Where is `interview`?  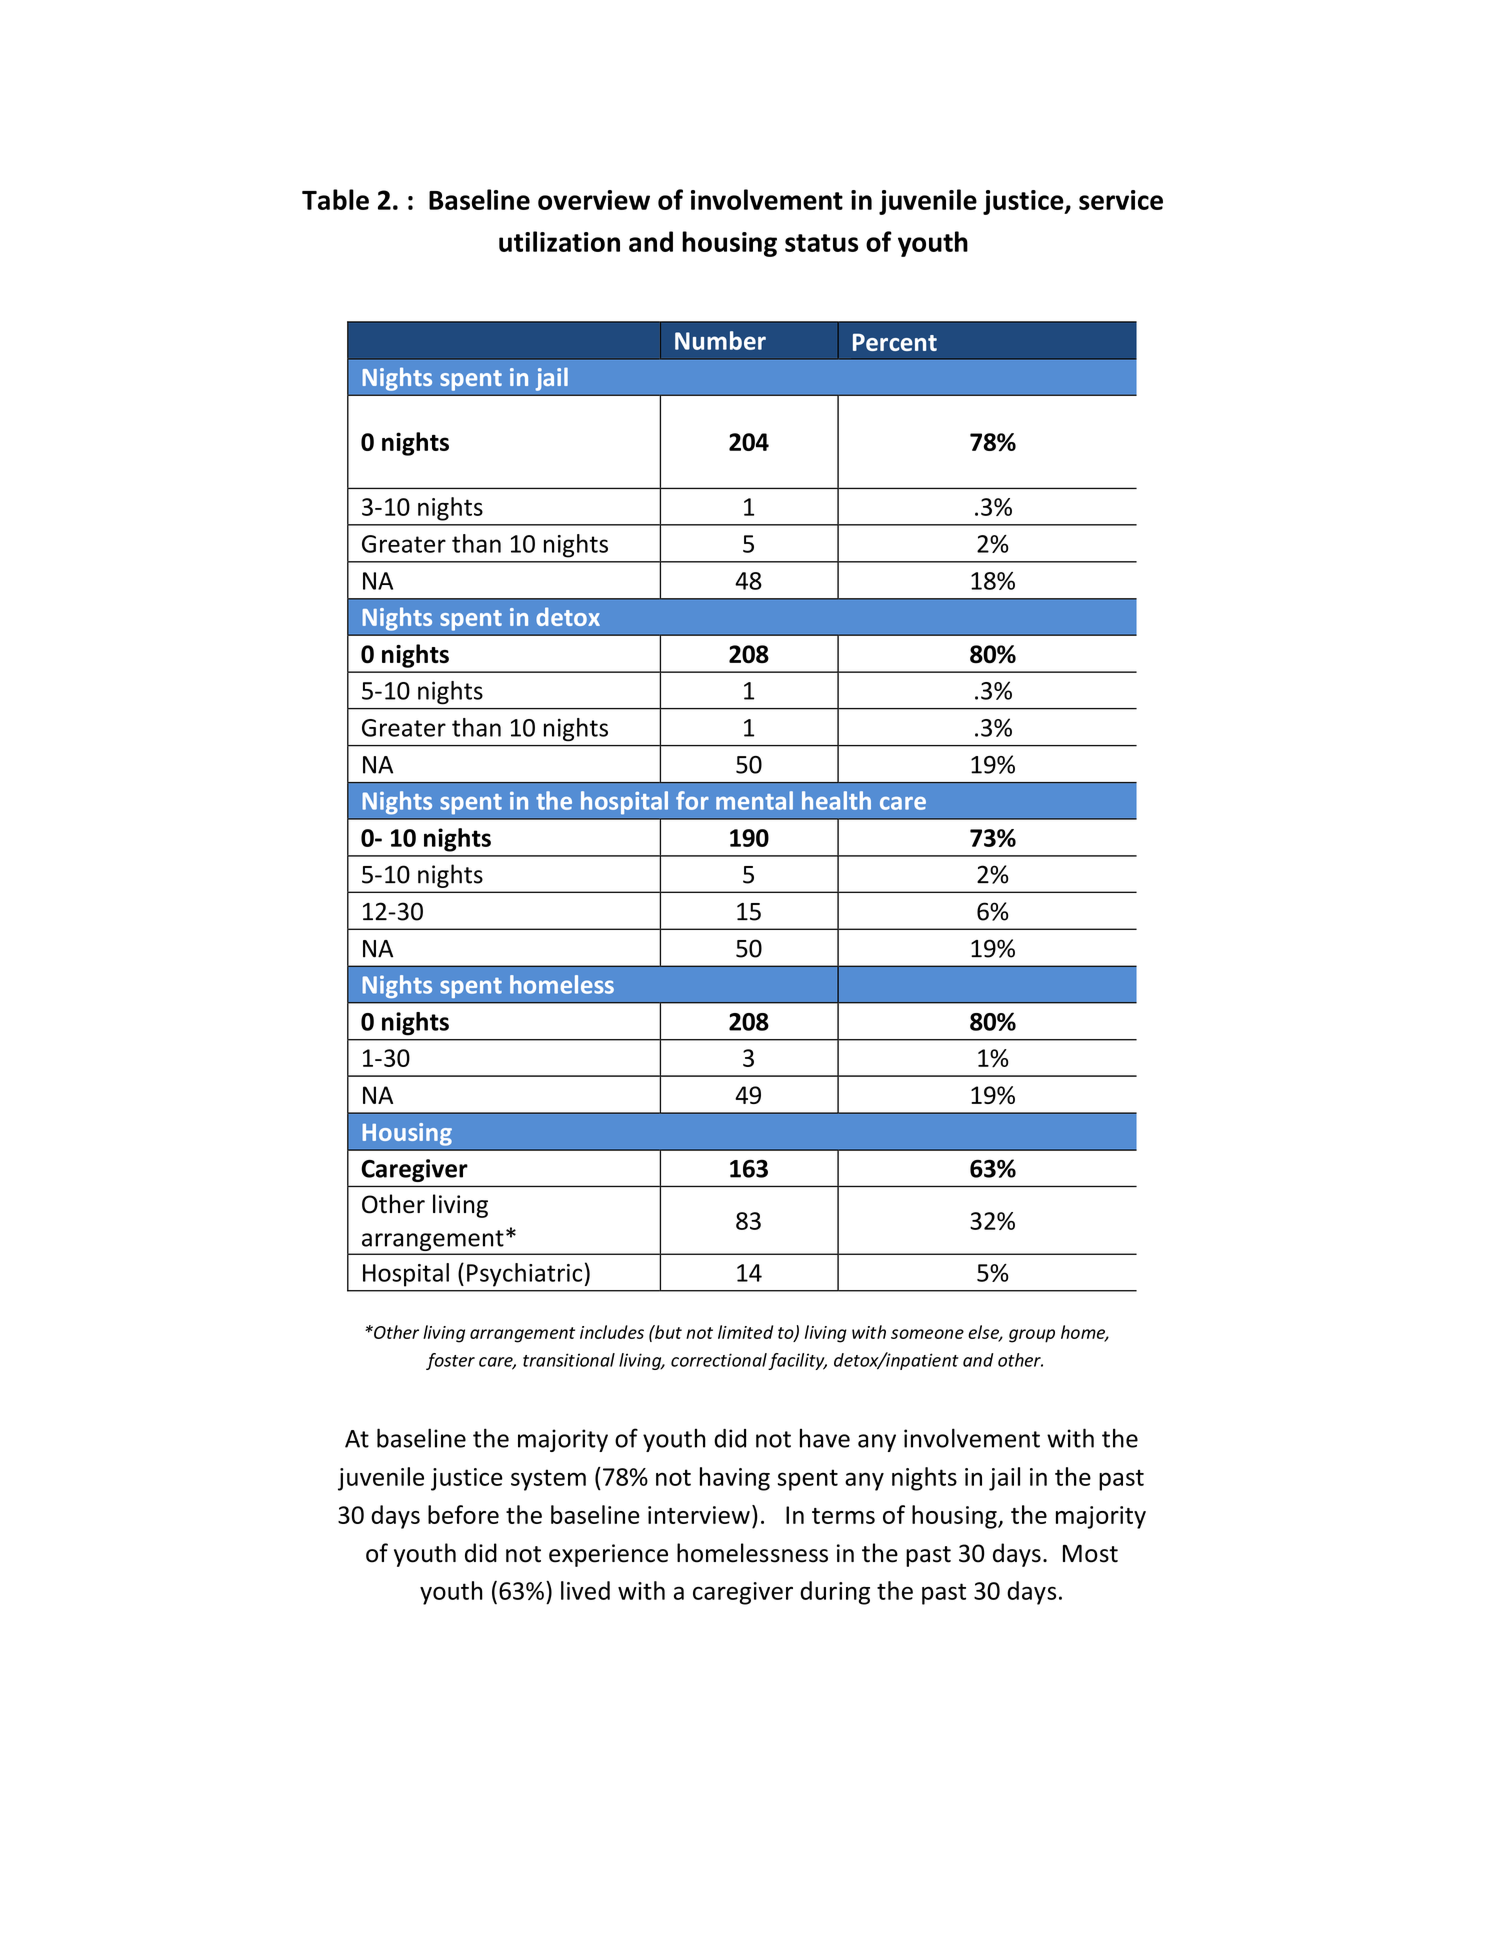 interview is located at coordinates (699, 1515).
